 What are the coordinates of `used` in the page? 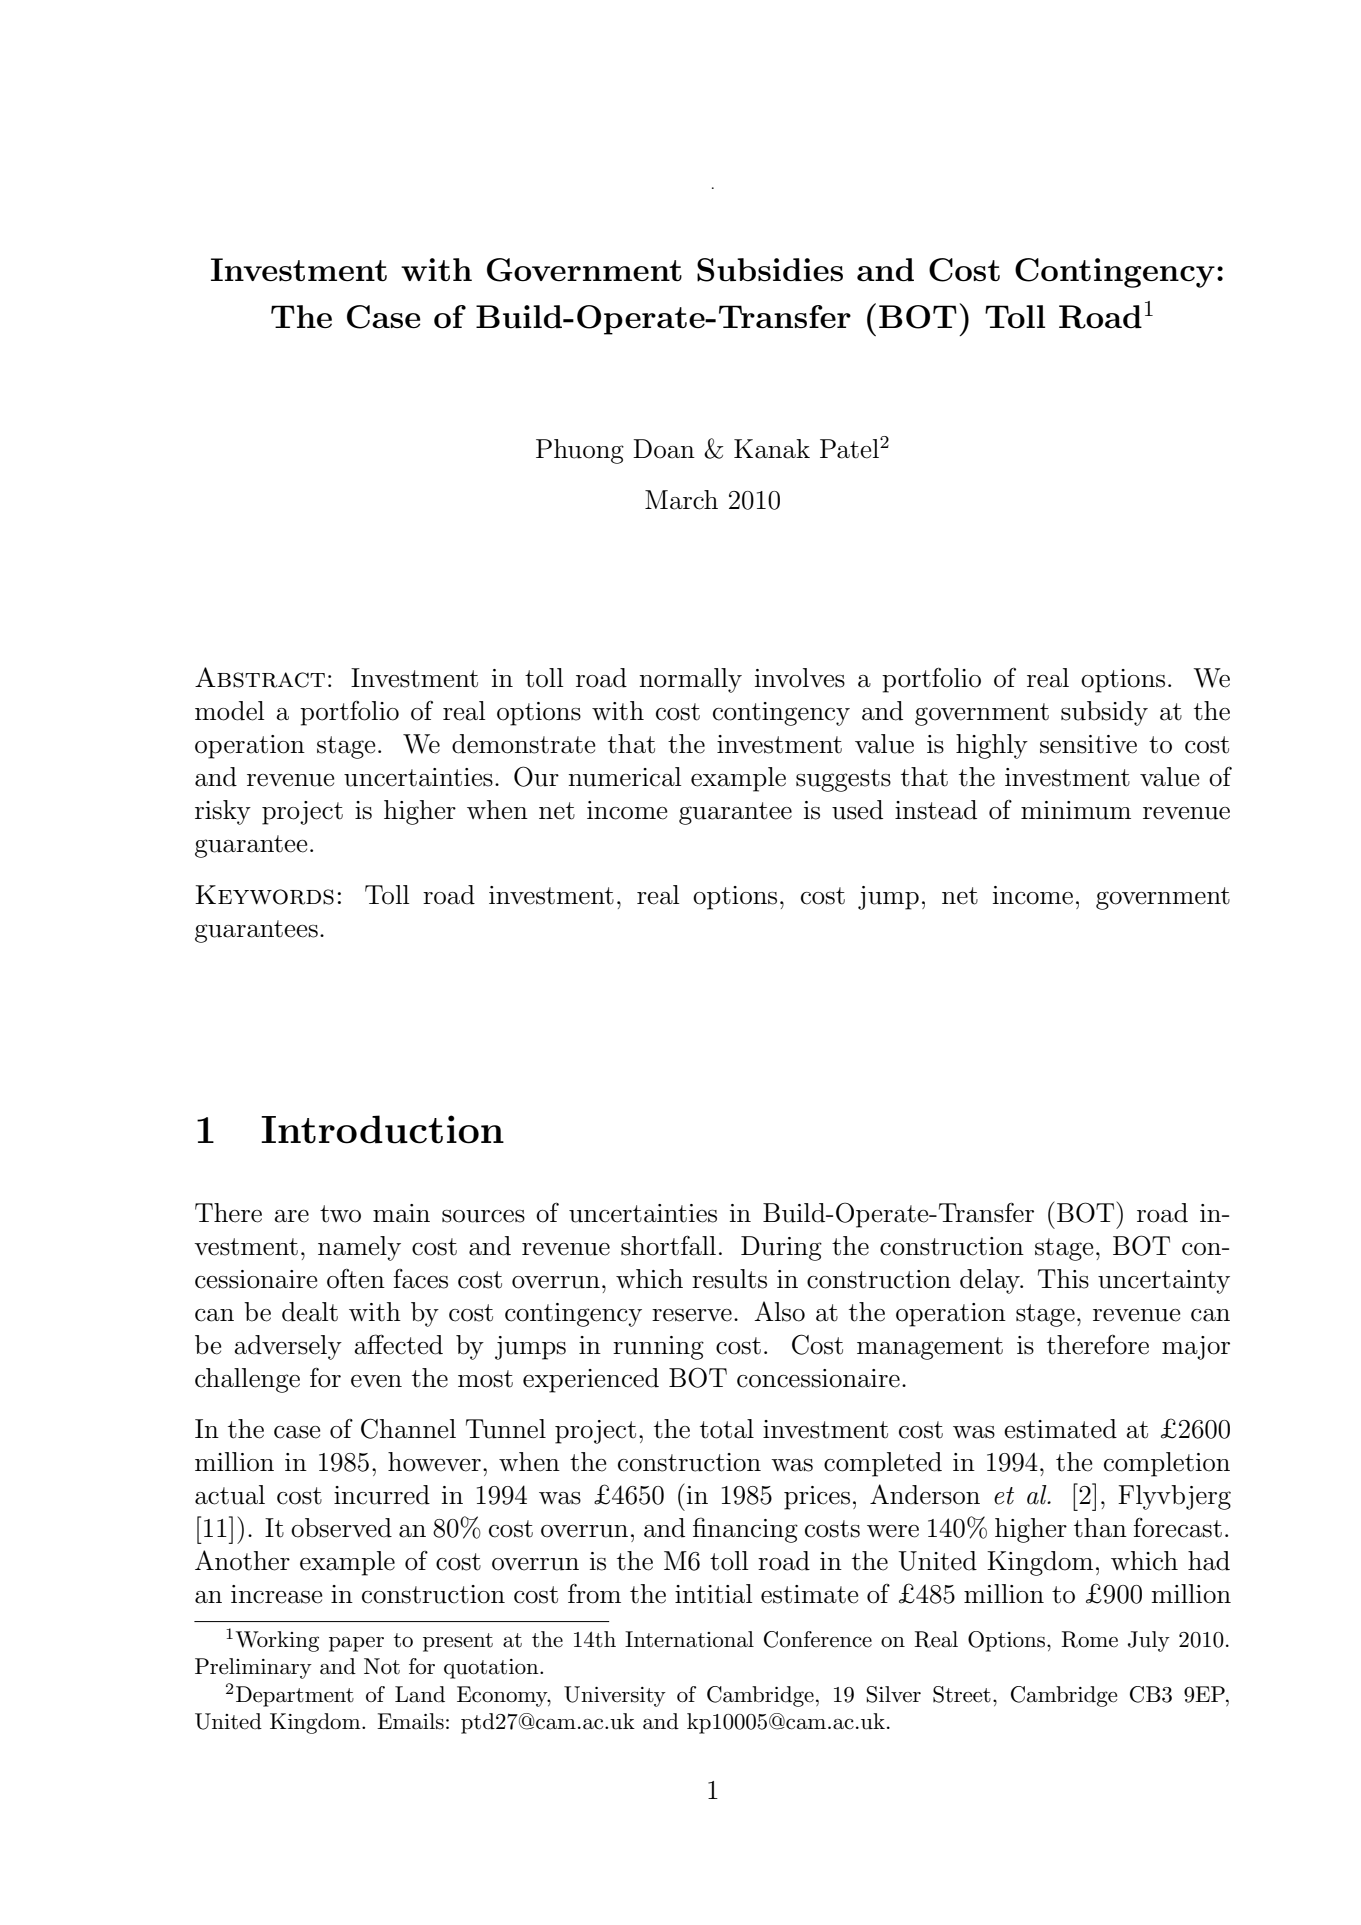 It's located at (857, 810).
